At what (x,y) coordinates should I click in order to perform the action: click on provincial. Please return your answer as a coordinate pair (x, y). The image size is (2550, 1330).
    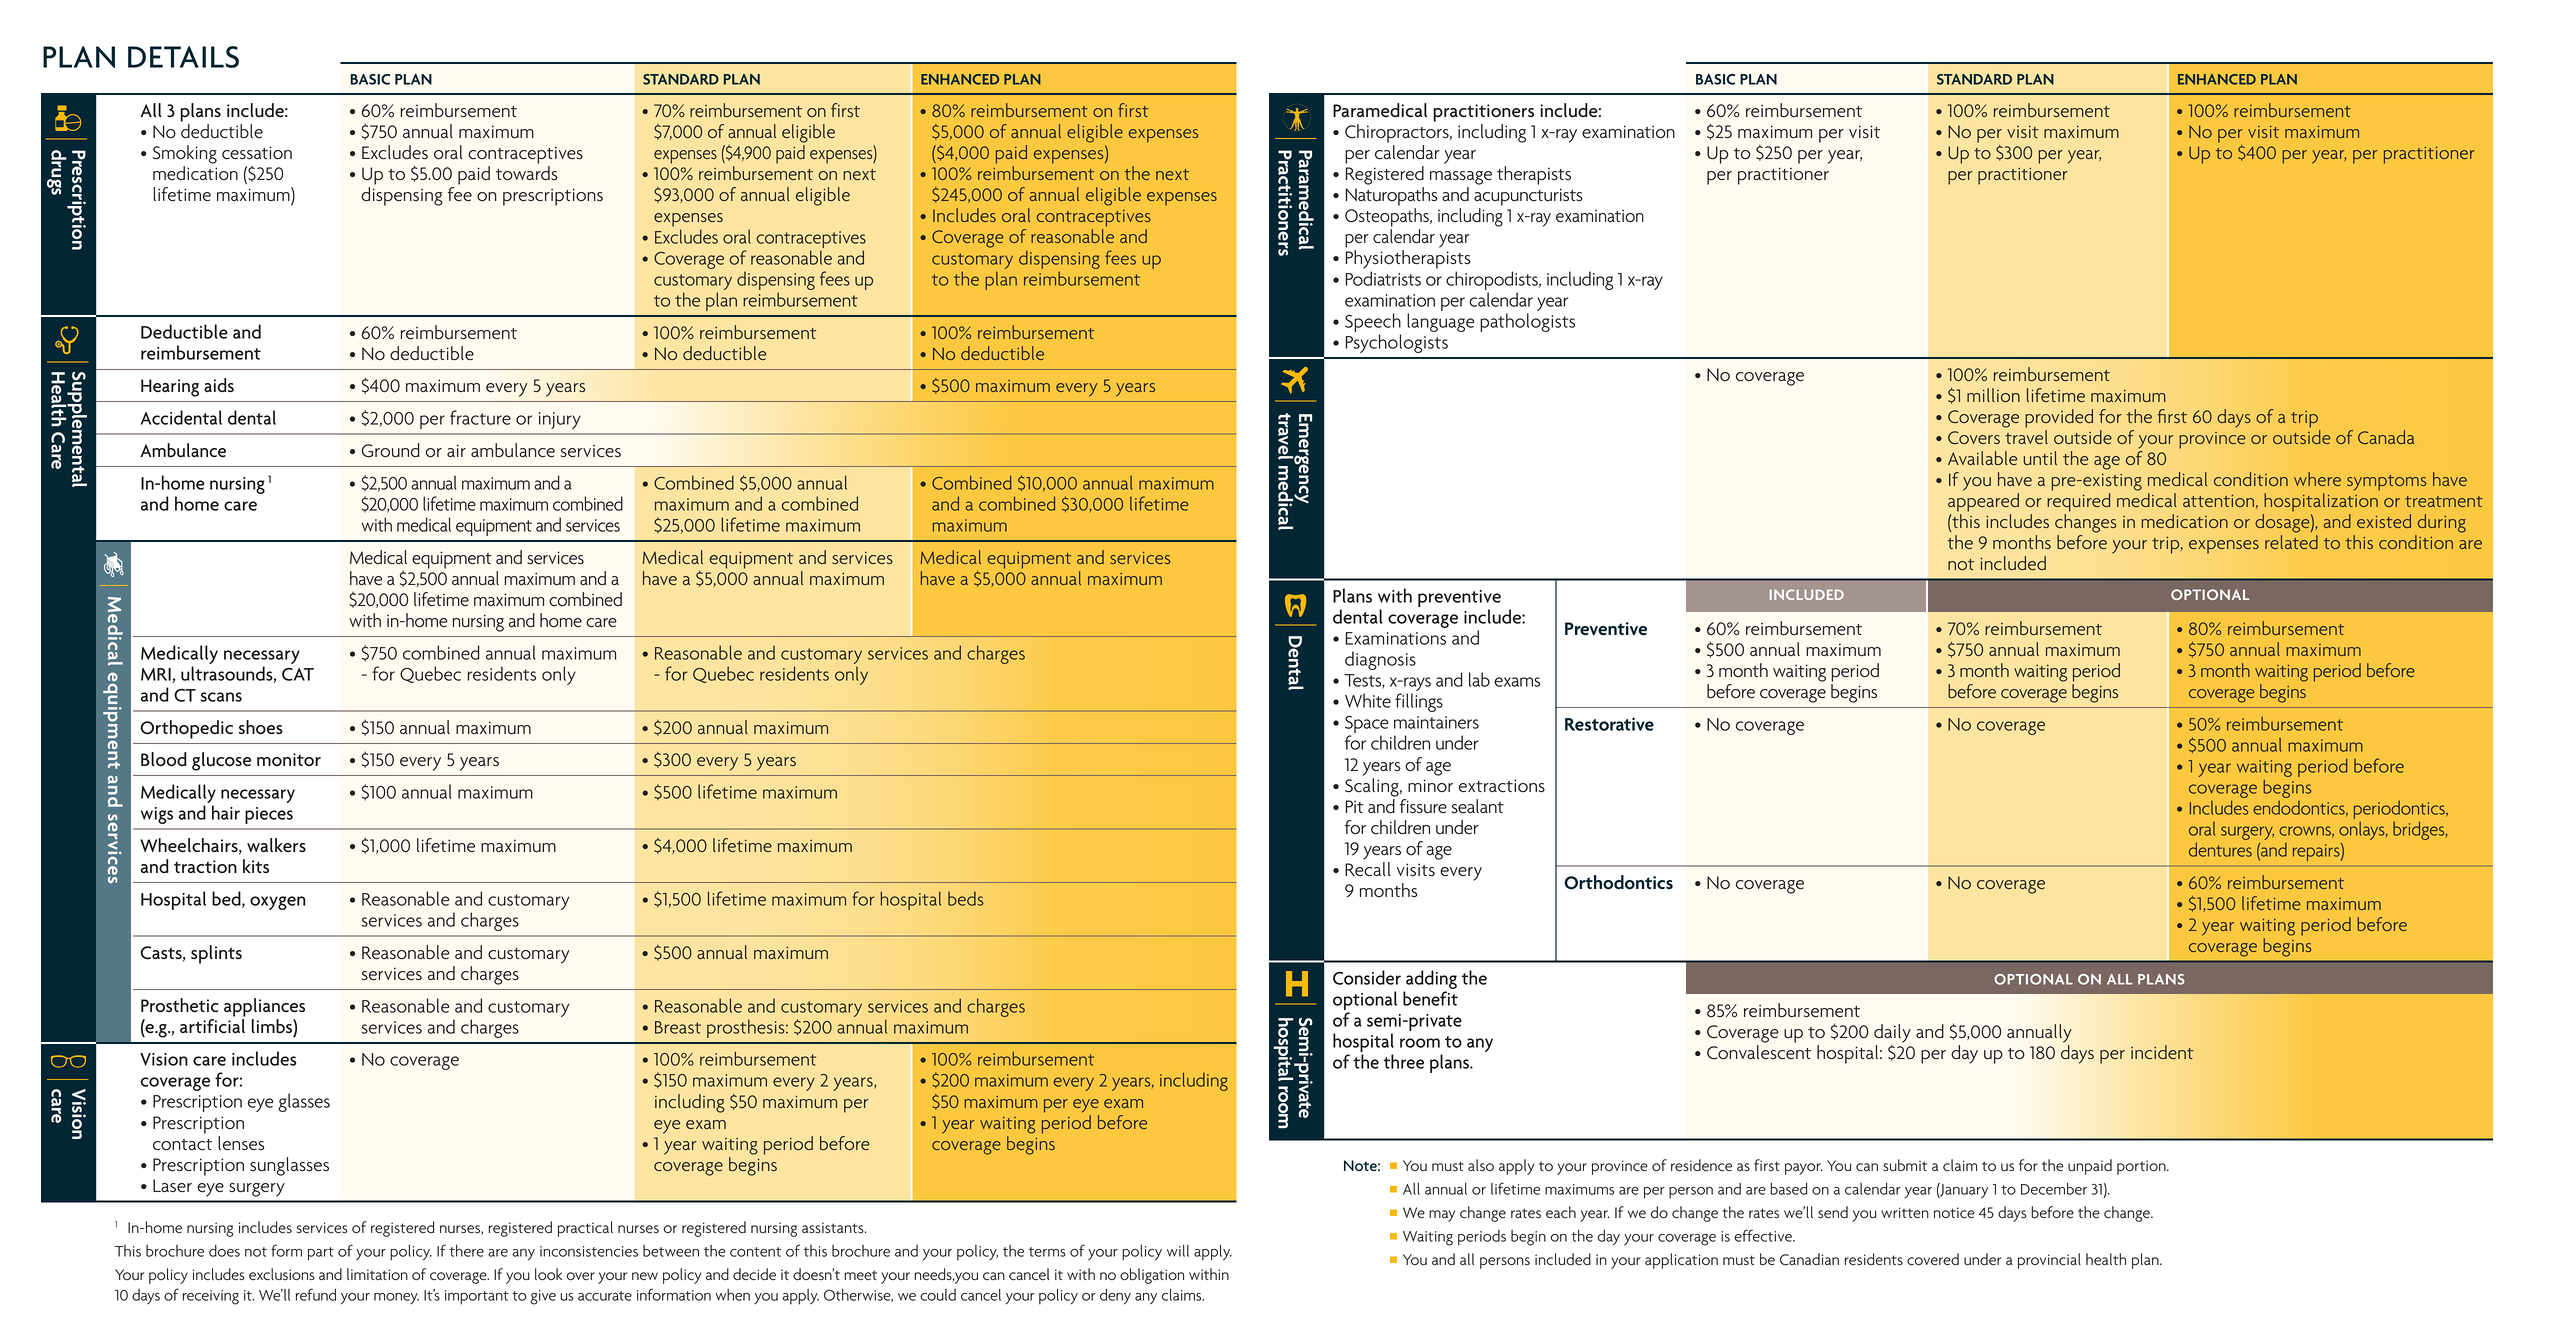
    Looking at the image, I should click on (2049, 1261).
